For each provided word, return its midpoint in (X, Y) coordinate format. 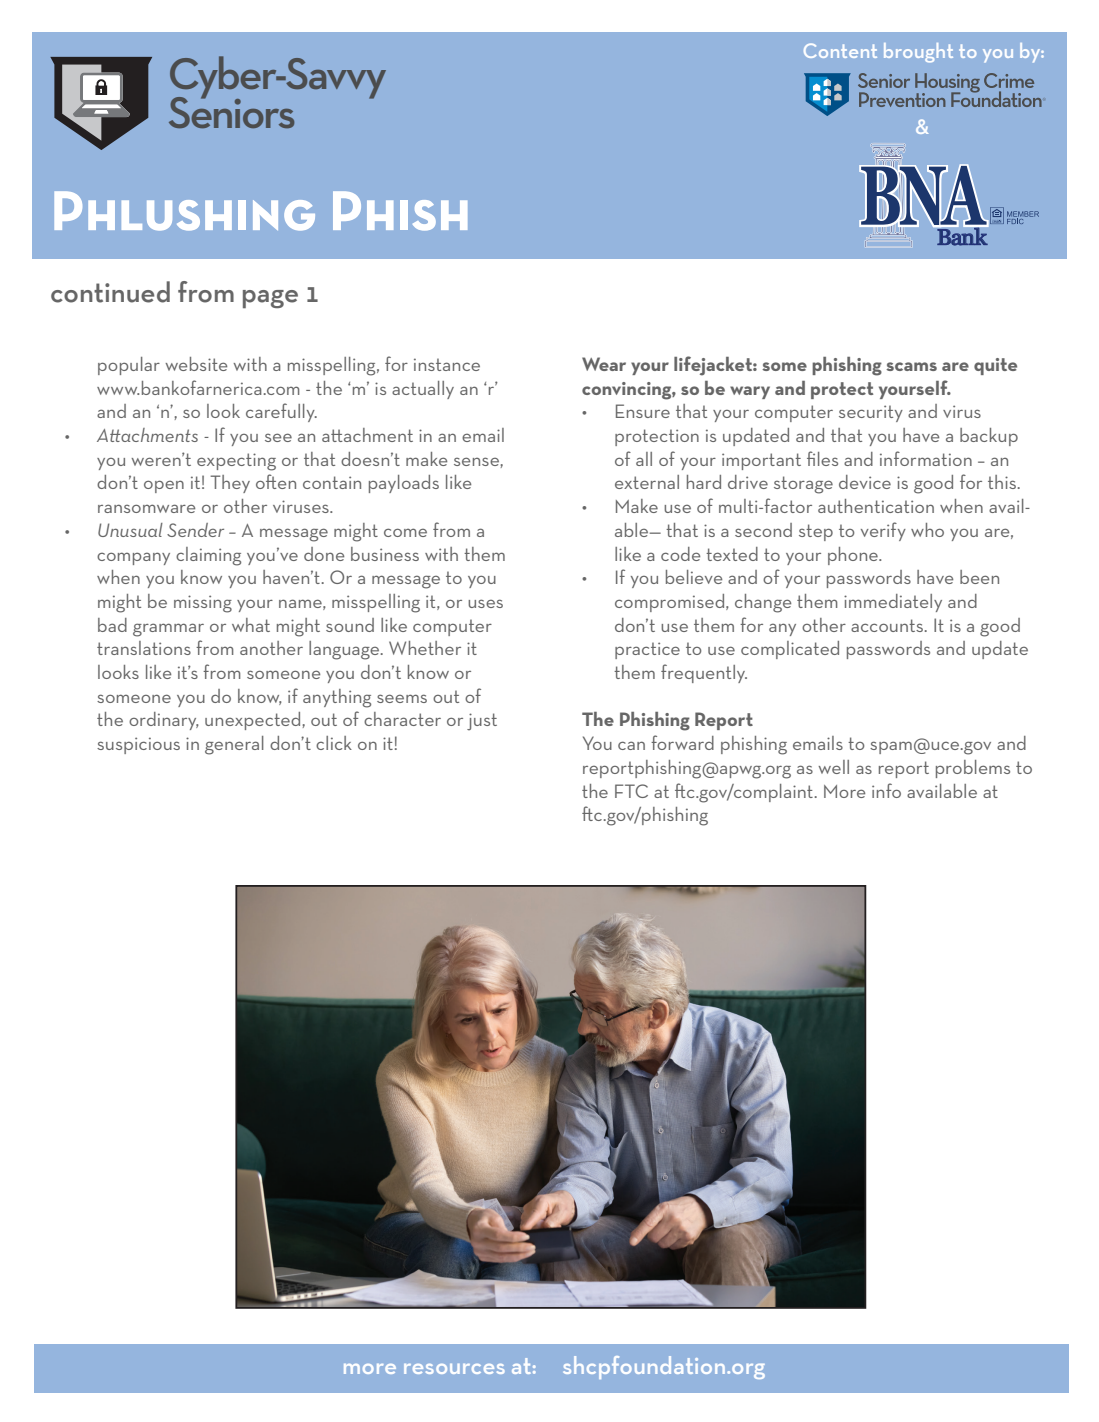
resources (454, 1369)
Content (840, 50)
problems (973, 769)
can (631, 745)
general (234, 745)
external (647, 482)
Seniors (231, 111)
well (833, 767)
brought (918, 53)
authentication (876, 506)
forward (682, 742)
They (230, 484)
